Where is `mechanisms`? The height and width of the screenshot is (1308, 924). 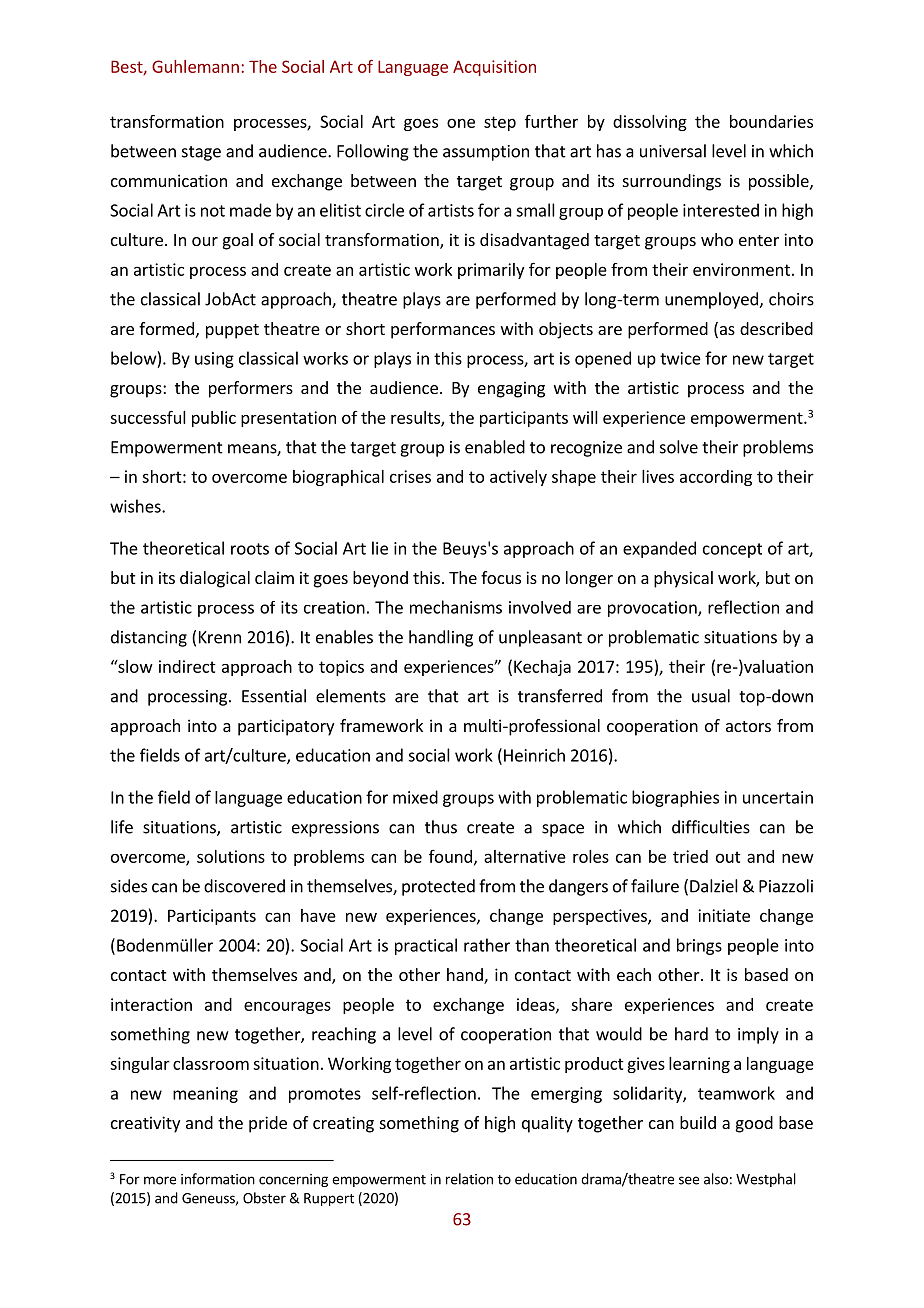 mechanisms is located at coordinates (456, 607).
